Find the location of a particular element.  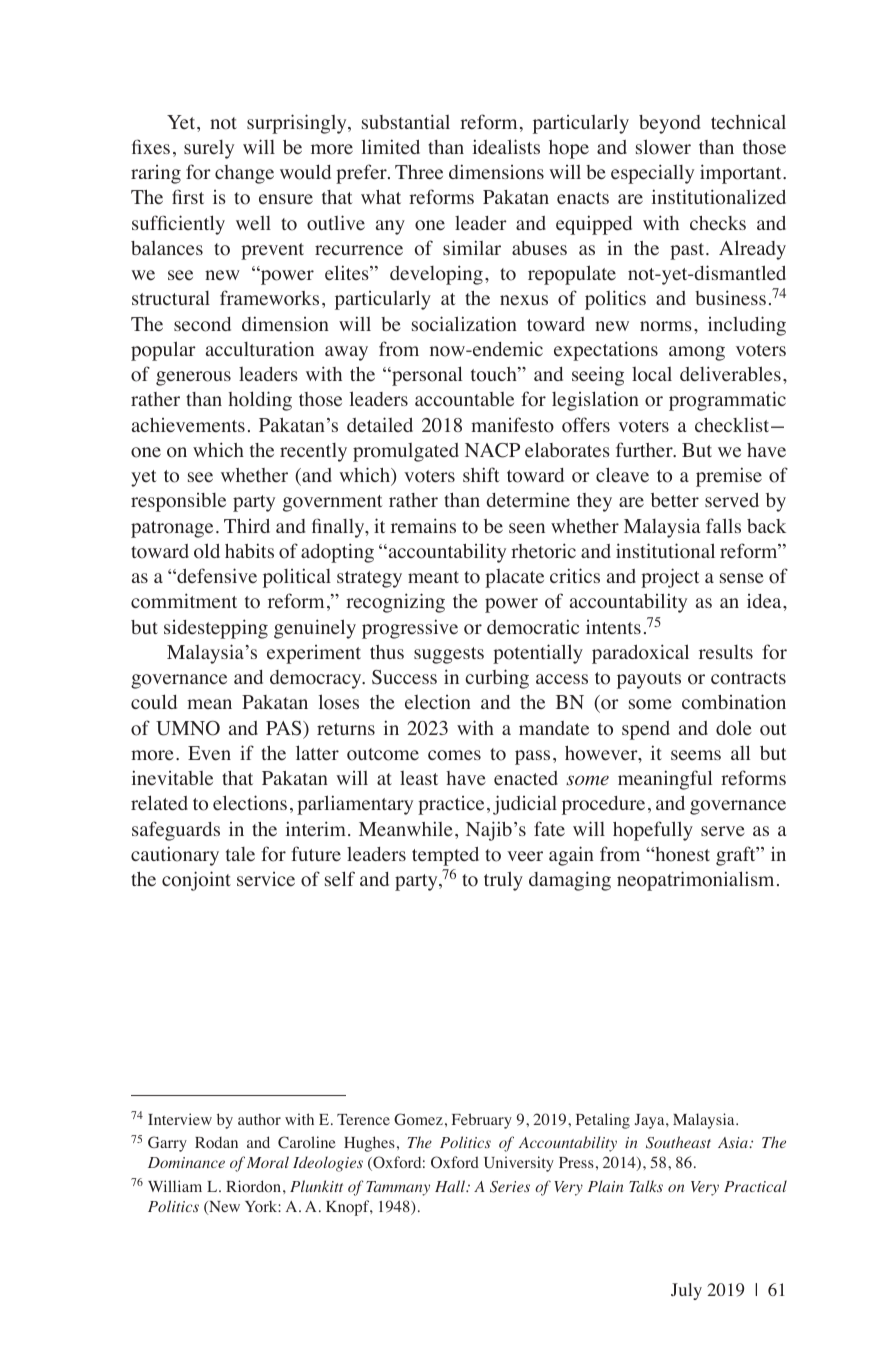

damaging is located at coordinates (570, 881).
